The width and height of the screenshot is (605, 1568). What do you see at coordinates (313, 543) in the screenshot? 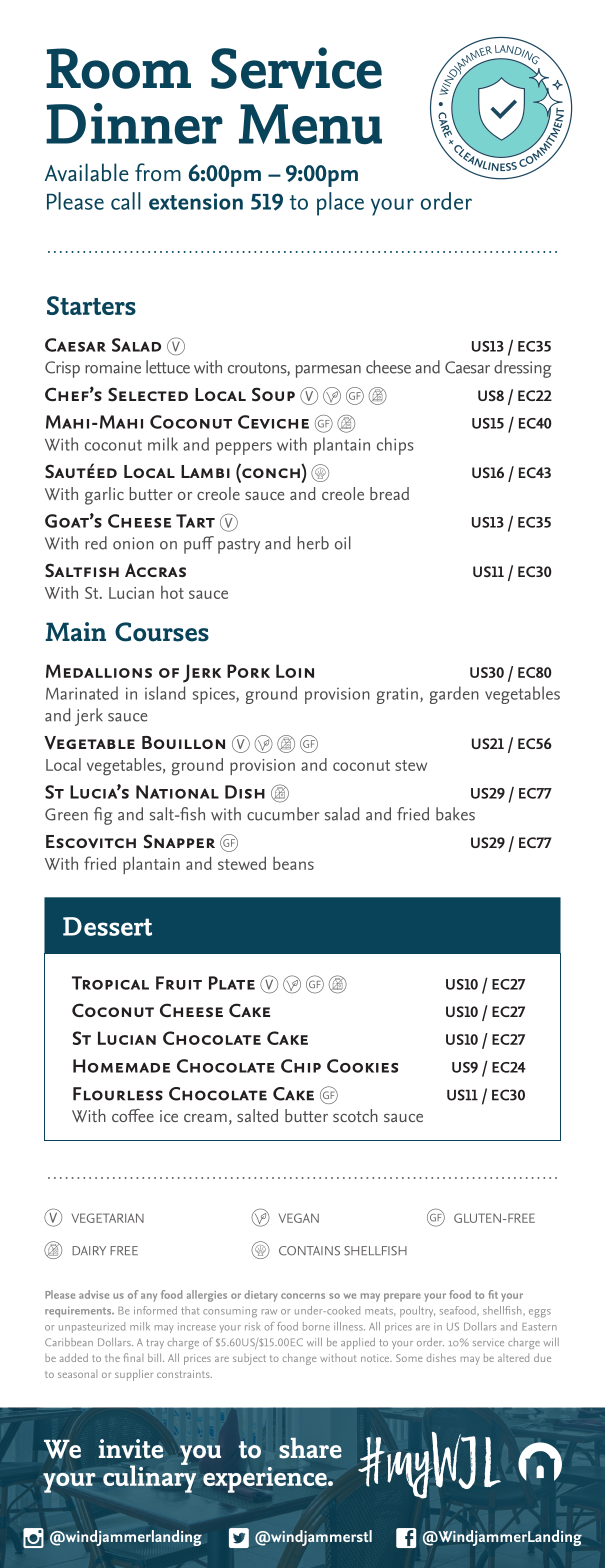
I see `herb` at bounding box center [313, 543].
